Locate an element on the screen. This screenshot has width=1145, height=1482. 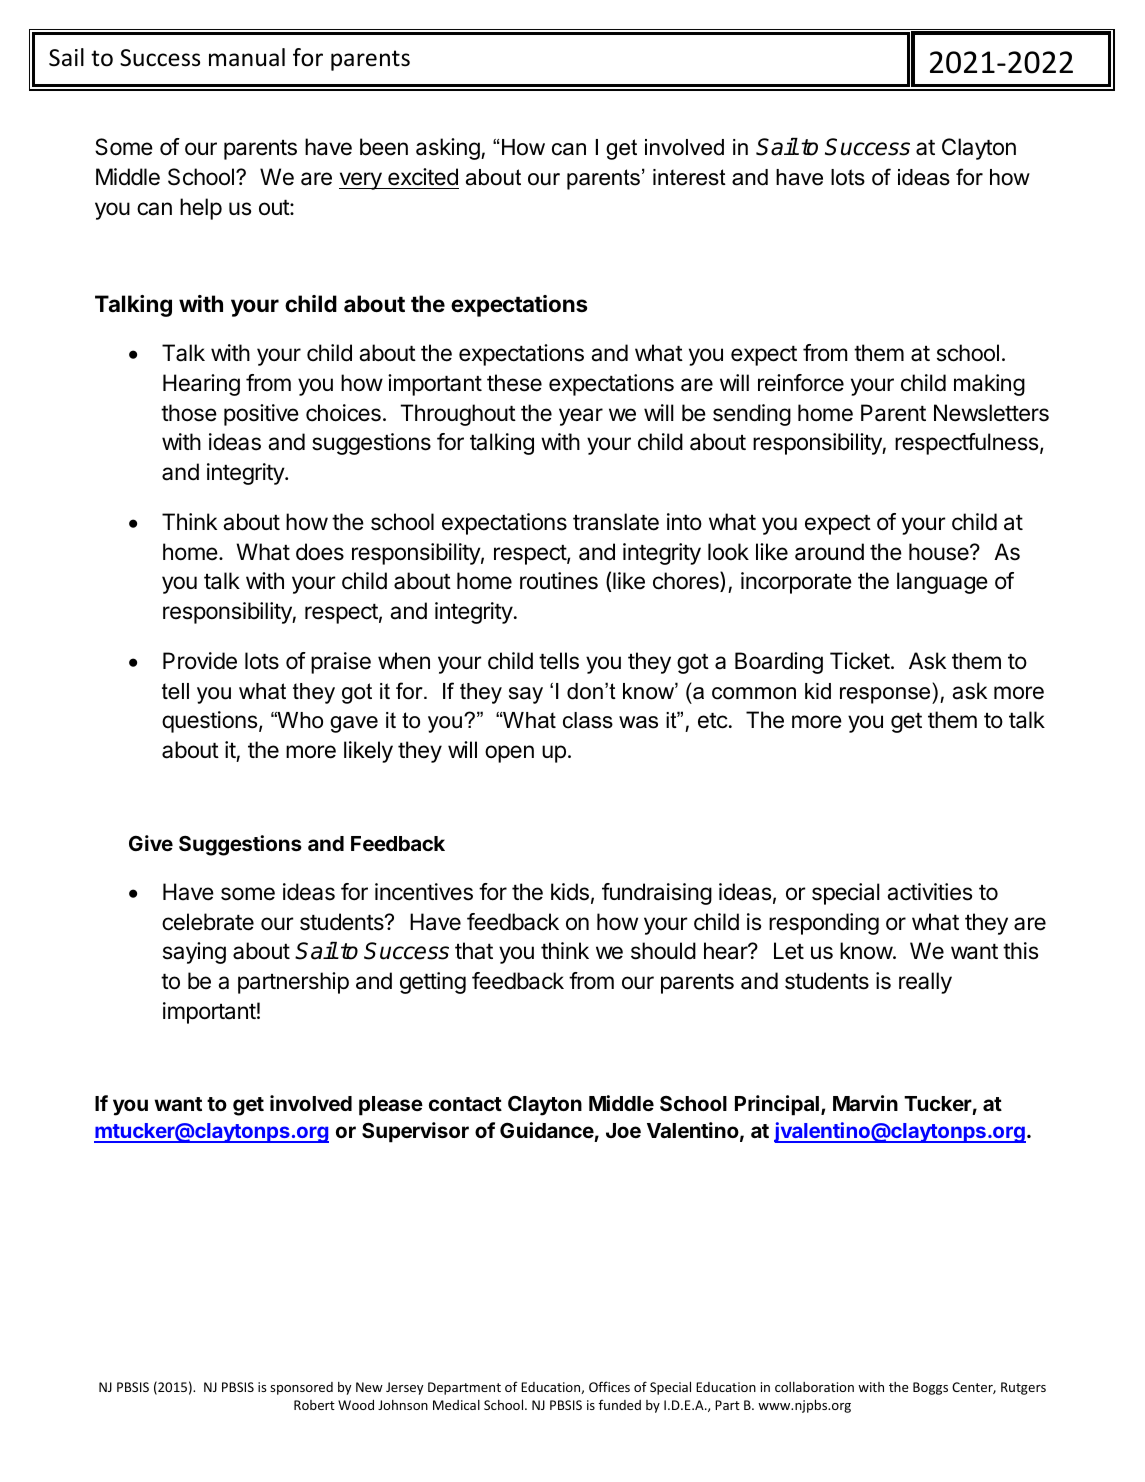
Offices is located at coordinates (609, 1386).
